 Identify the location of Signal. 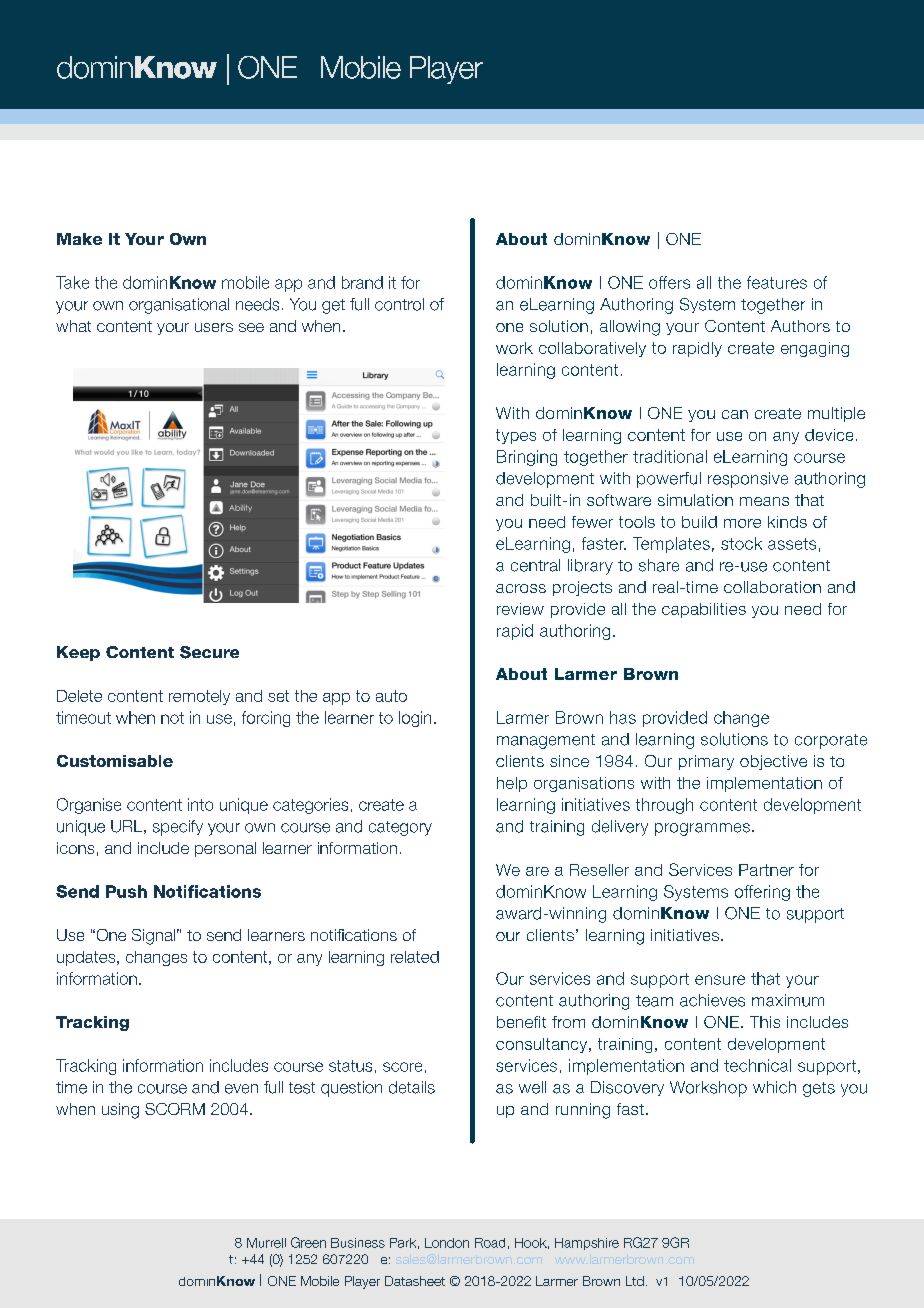
(153, 937).
